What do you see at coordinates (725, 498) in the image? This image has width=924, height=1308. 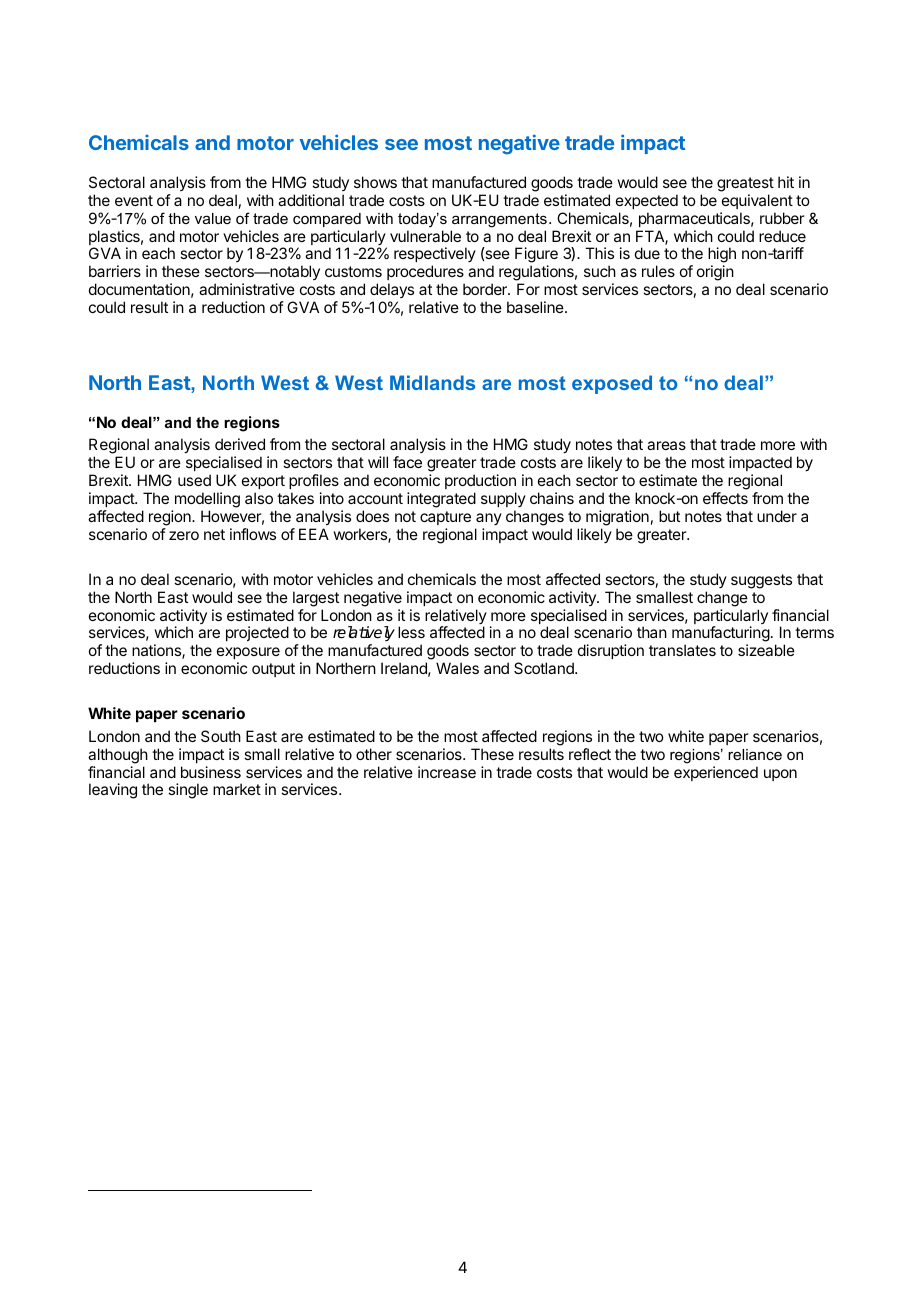 I see `effects` at bounding box center [725, 498].
